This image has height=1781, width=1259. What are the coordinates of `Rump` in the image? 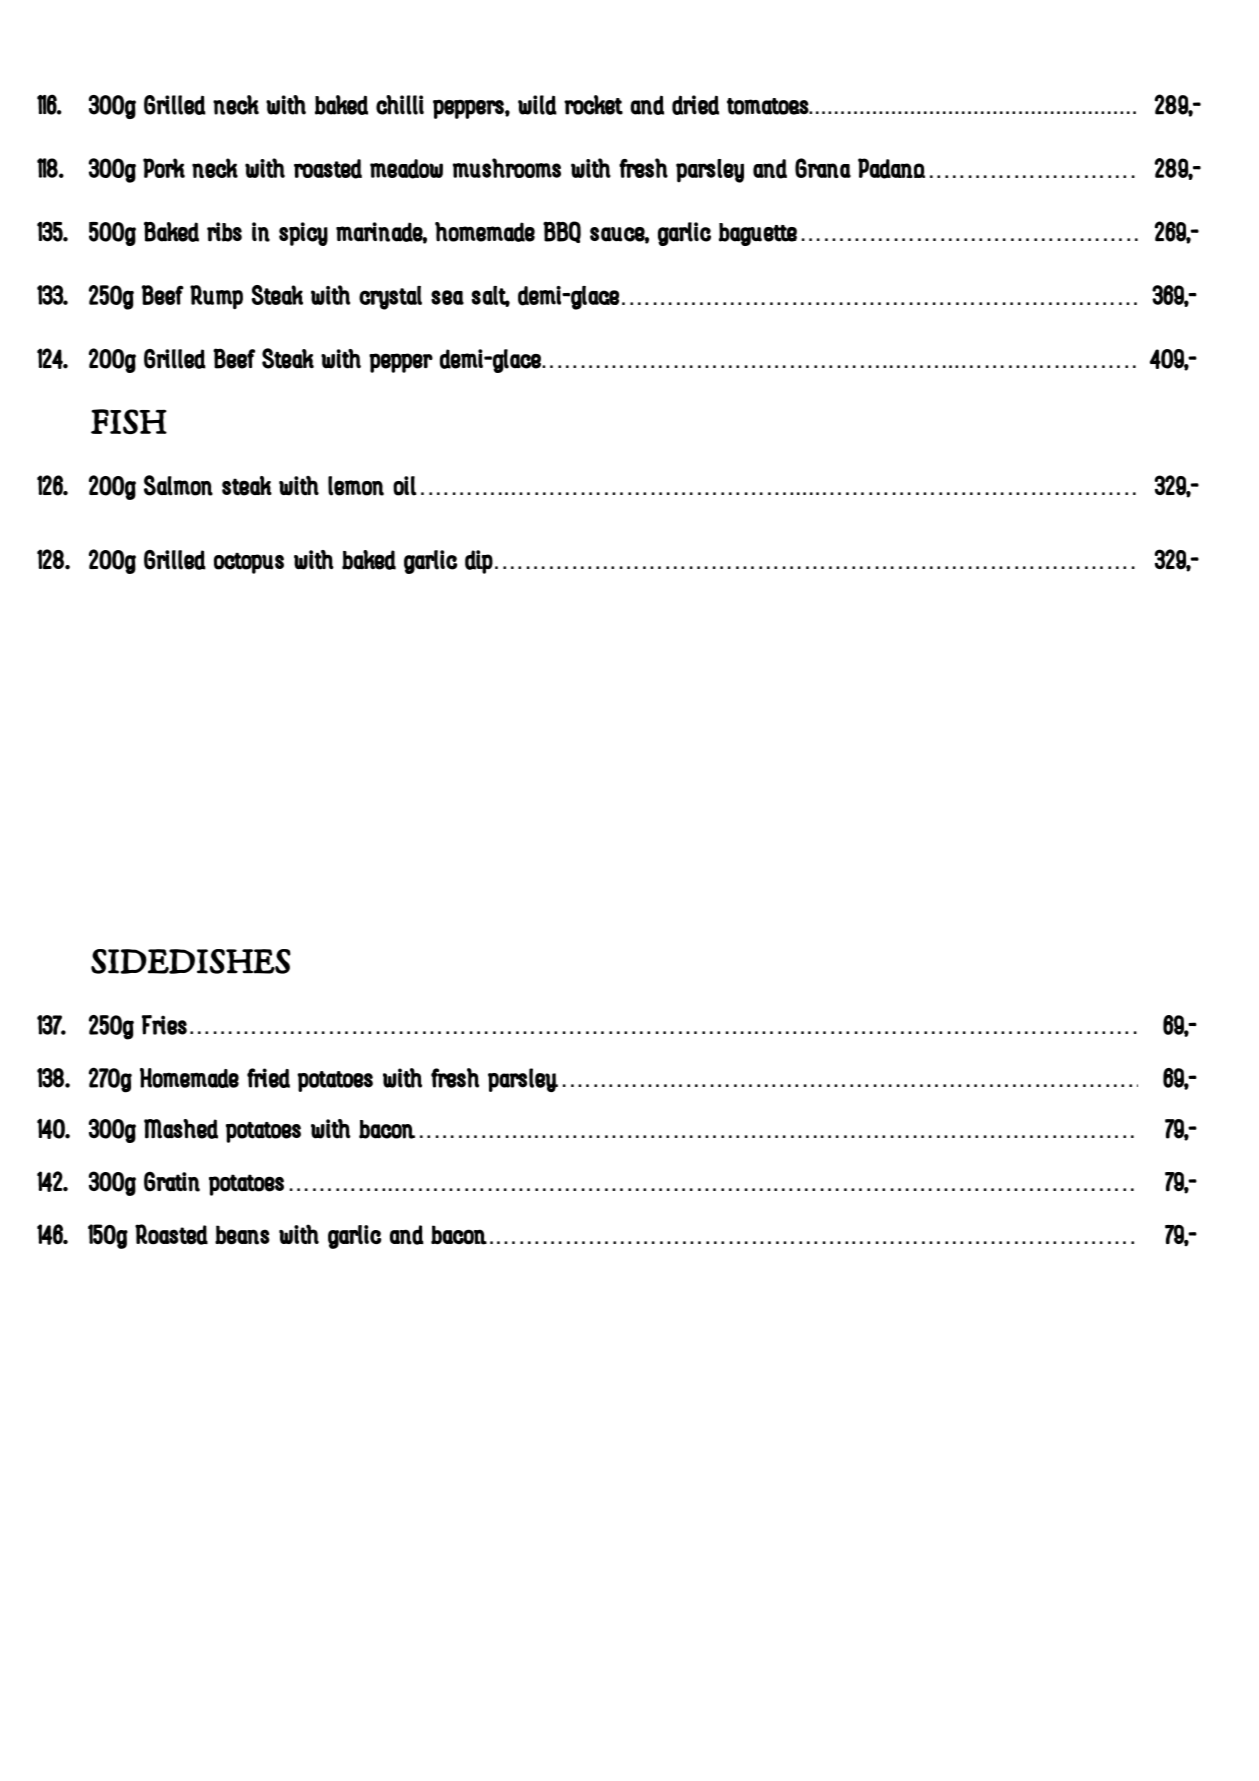 It's located at (216, 297).
